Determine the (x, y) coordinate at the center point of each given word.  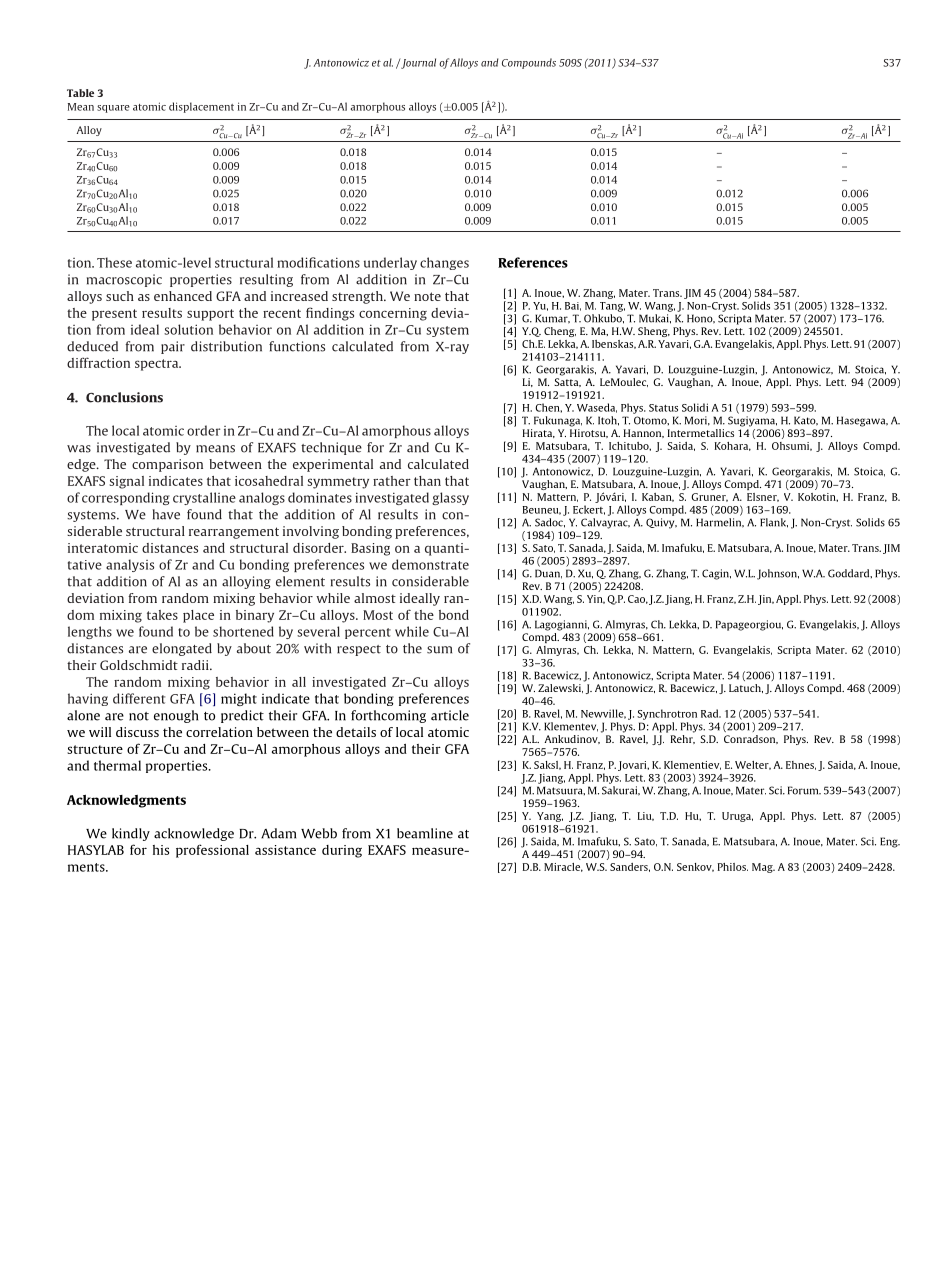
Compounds (529, 63)
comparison (167, 465)
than (427, 481)
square (113, 109)
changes (444, 263)
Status (663, 408)
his (161, 850)
